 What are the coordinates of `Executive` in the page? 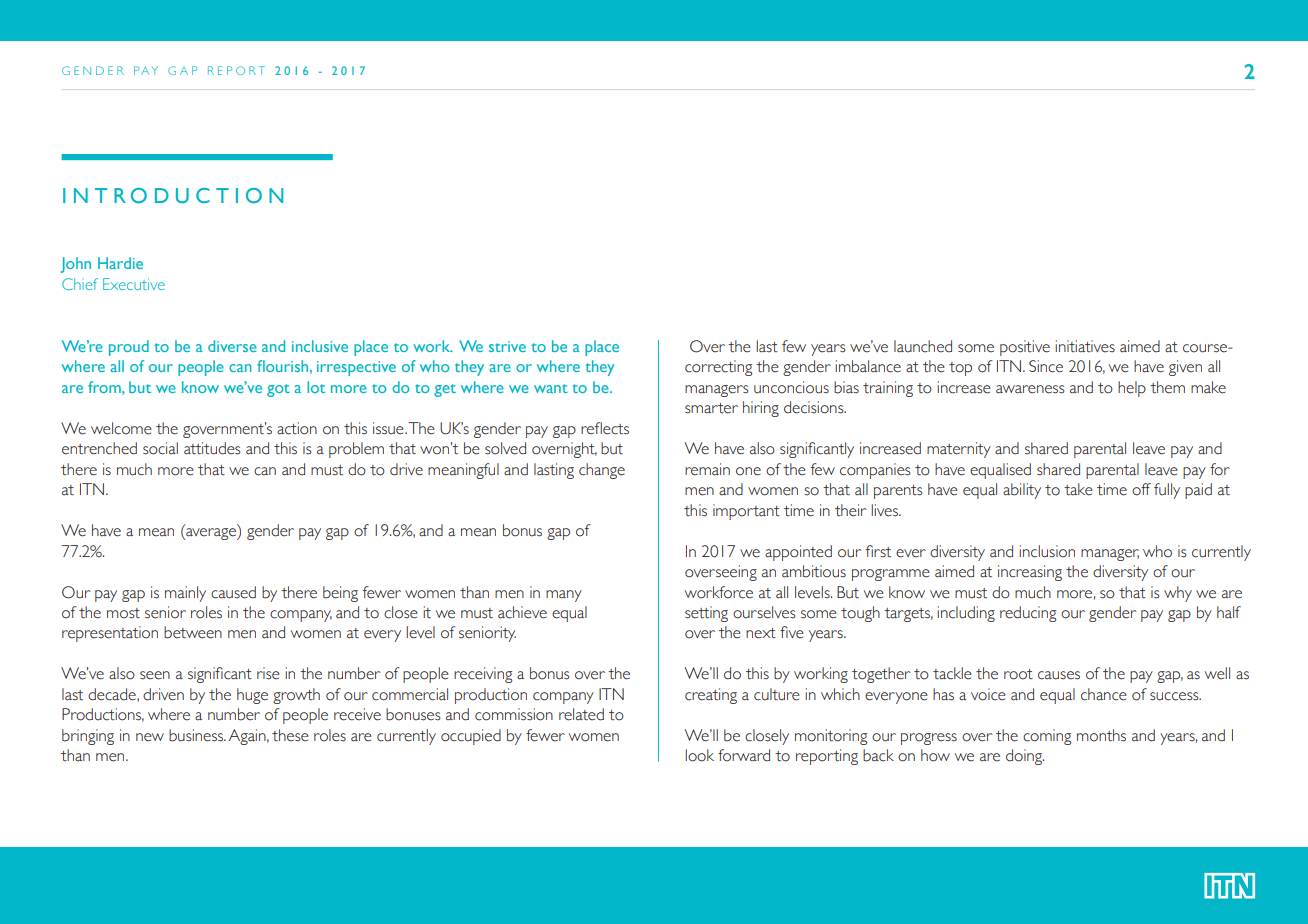 It's located at (134, 284).
